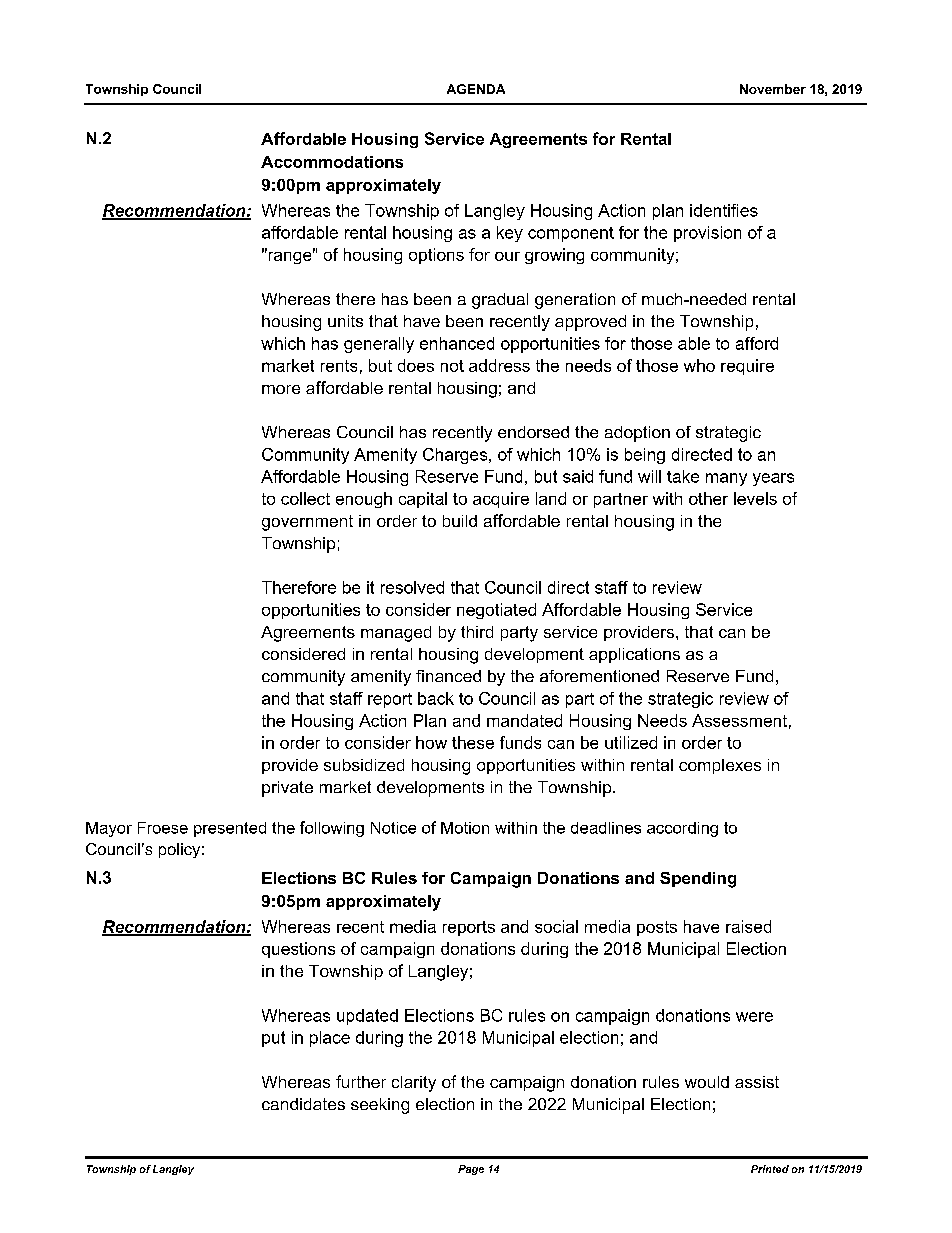  What do you see at coordinates (773, 89) in the image?
I see `November` at bounding box center [773, 89].
